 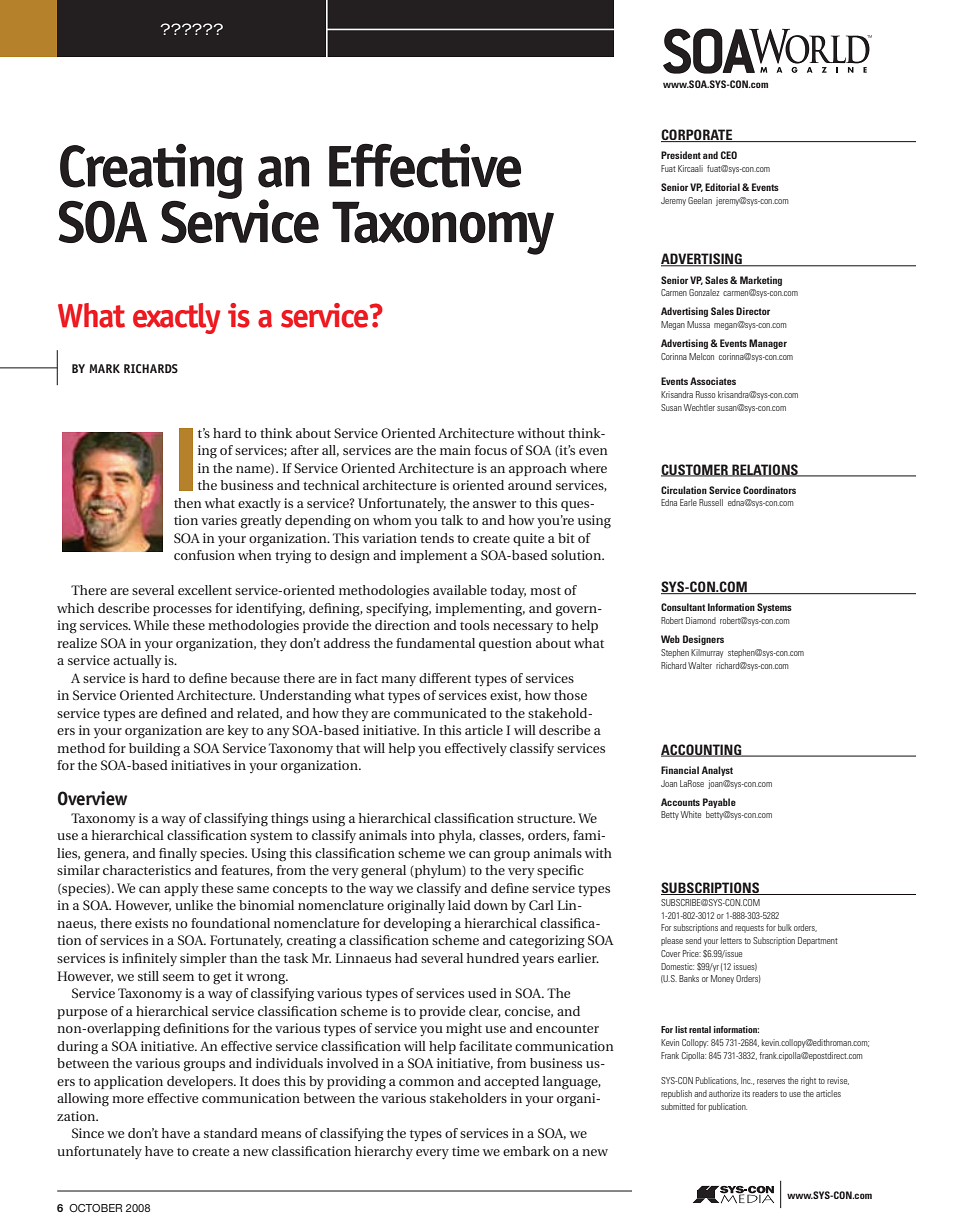 What do you see at coordinates (466, 1151) in the screenshot?
I see `TIME` at bounding box center [466, 1151].
